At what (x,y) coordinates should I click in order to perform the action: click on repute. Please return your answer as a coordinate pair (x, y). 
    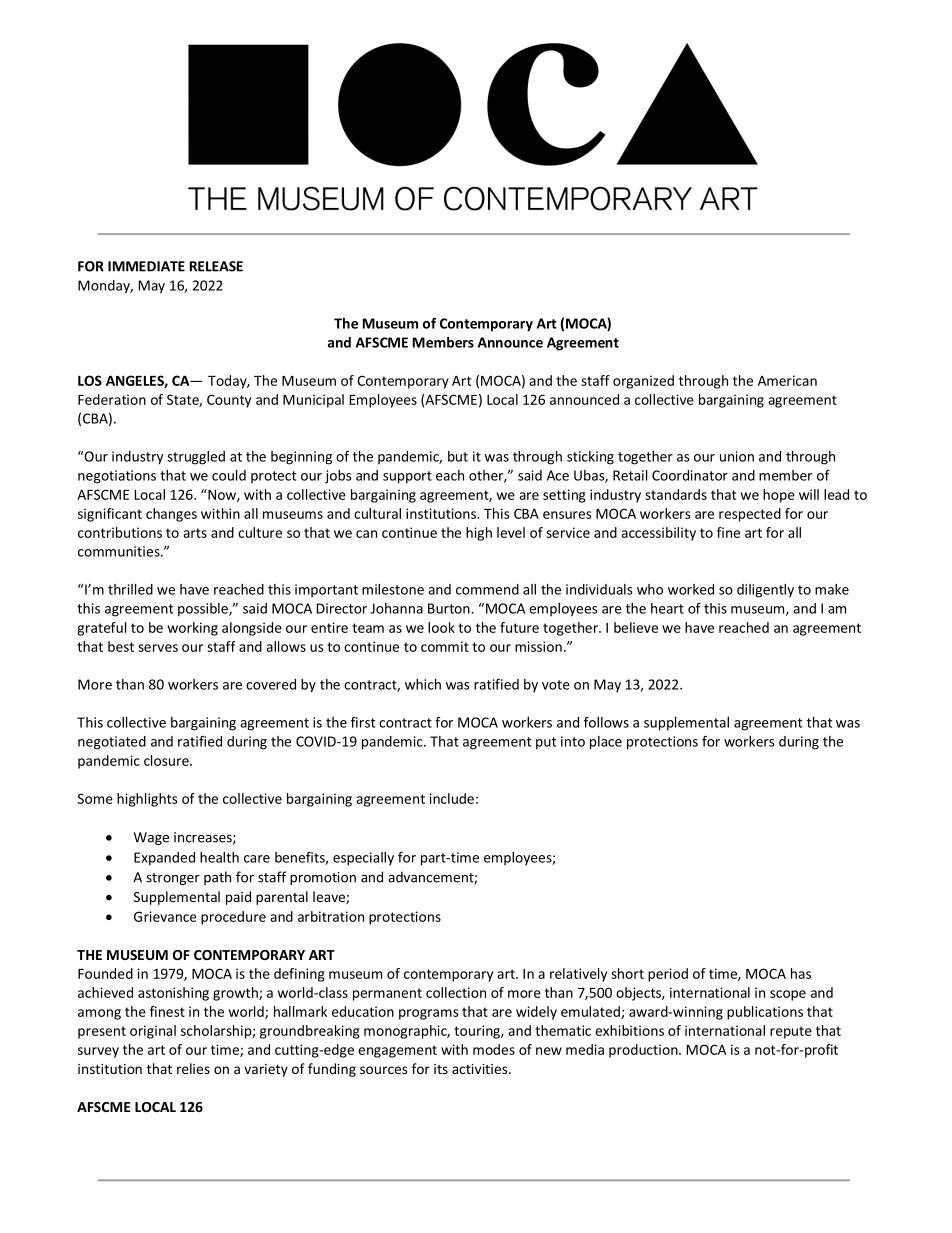
    Looking at the image, I should click on (791, 1032).
